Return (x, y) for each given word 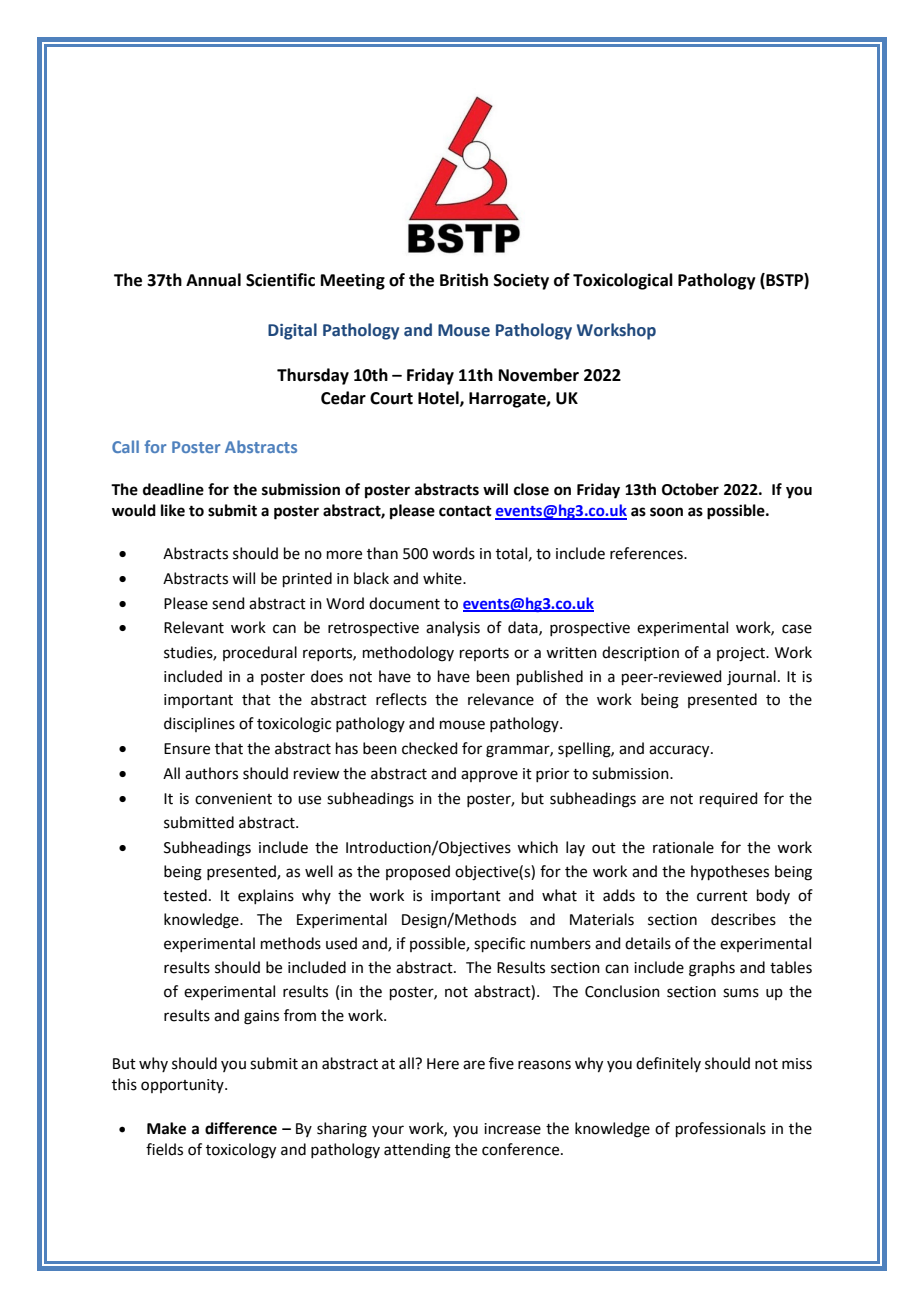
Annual (213, 280)
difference (241, 1128)
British (464, 280)
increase (512, 1129)
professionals (721, 1129)
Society (521, 281)
